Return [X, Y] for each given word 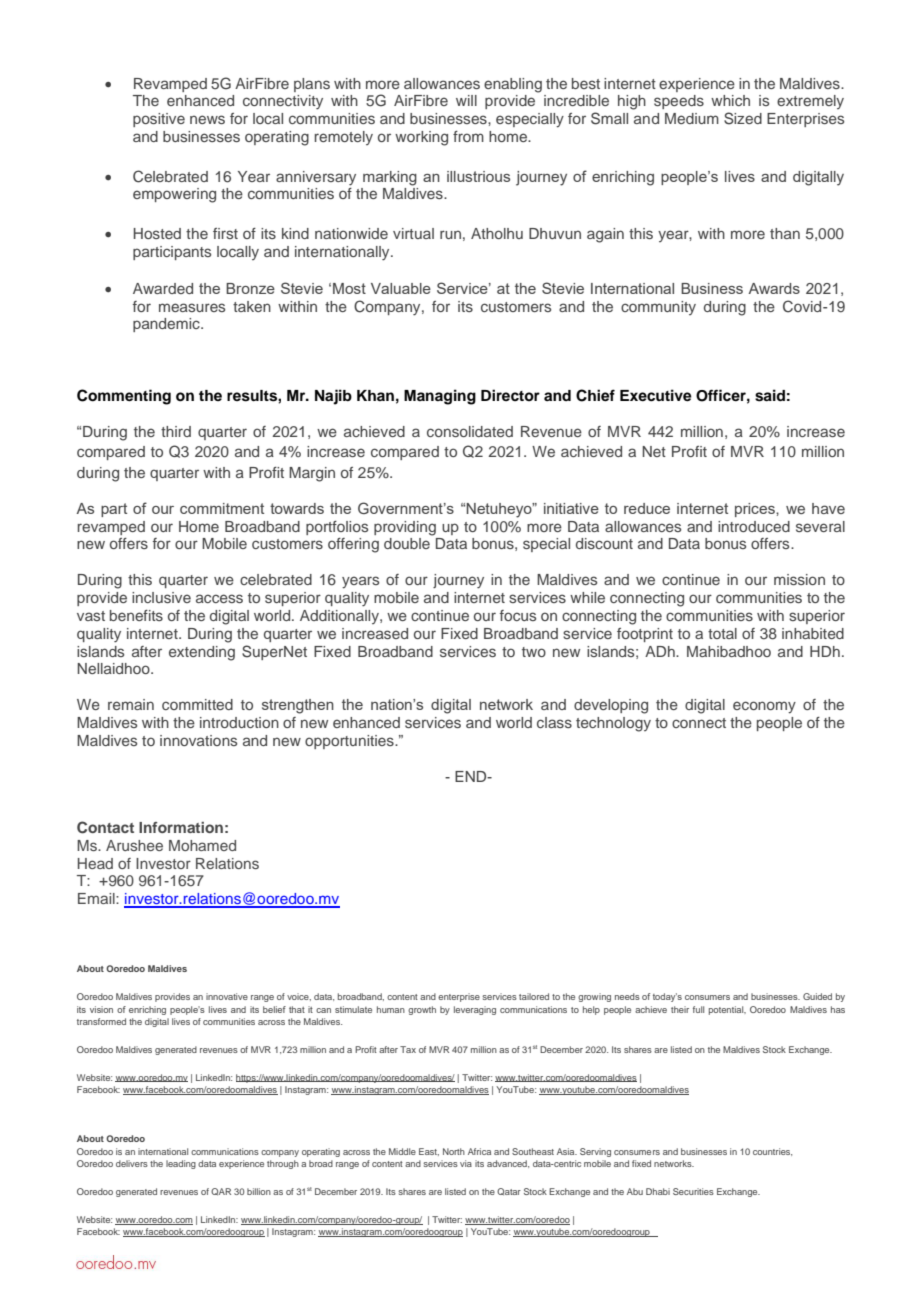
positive [159, 120]
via [466, 1163]
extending [202, 653]
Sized [743, 118]
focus [518, 615]
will [466, 100]
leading [181, 1164]
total [722, 633]
